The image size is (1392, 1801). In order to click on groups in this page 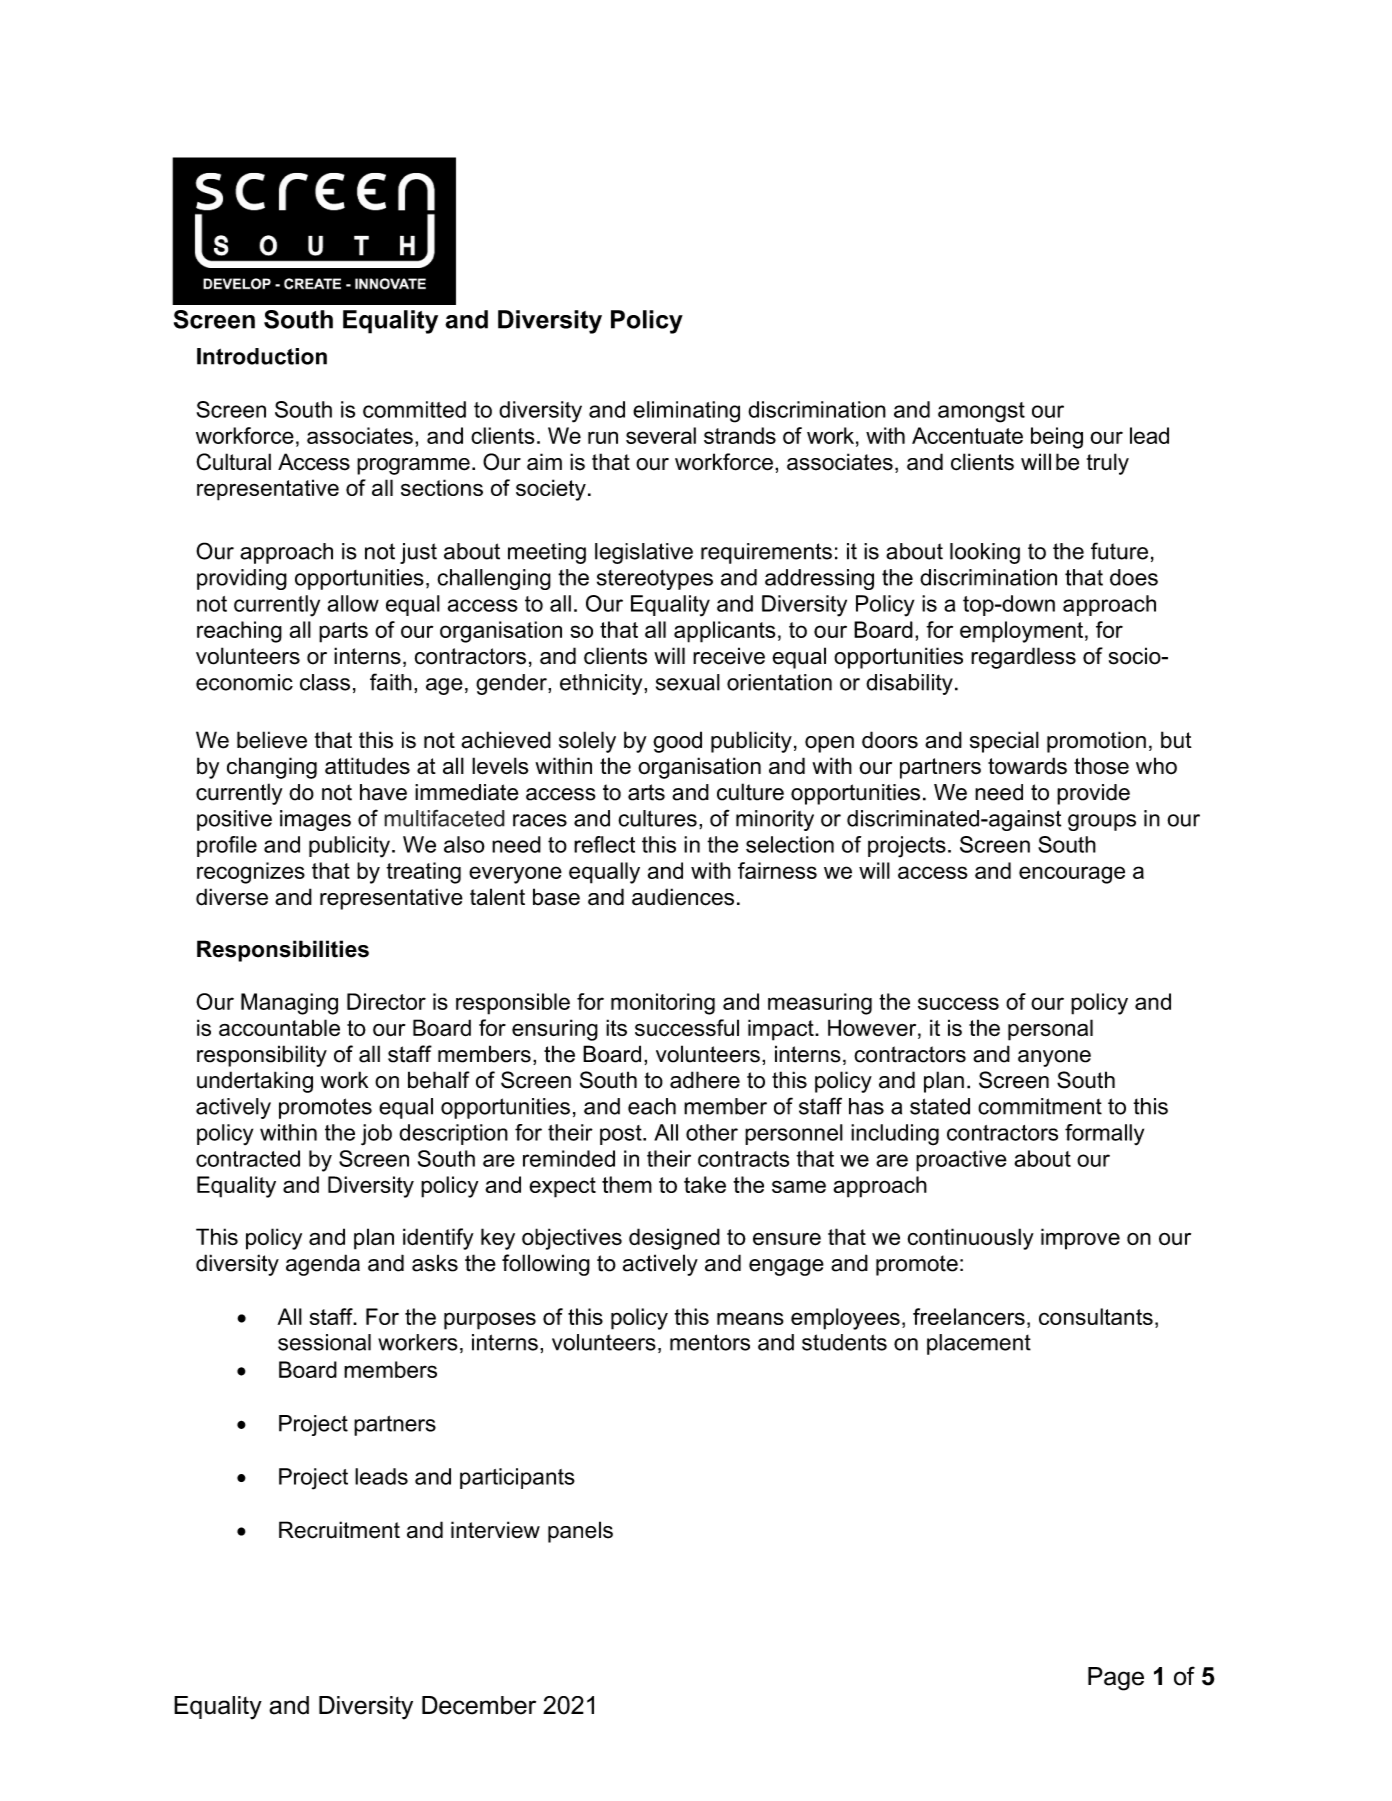, I will do `click(1102, 822)`.
